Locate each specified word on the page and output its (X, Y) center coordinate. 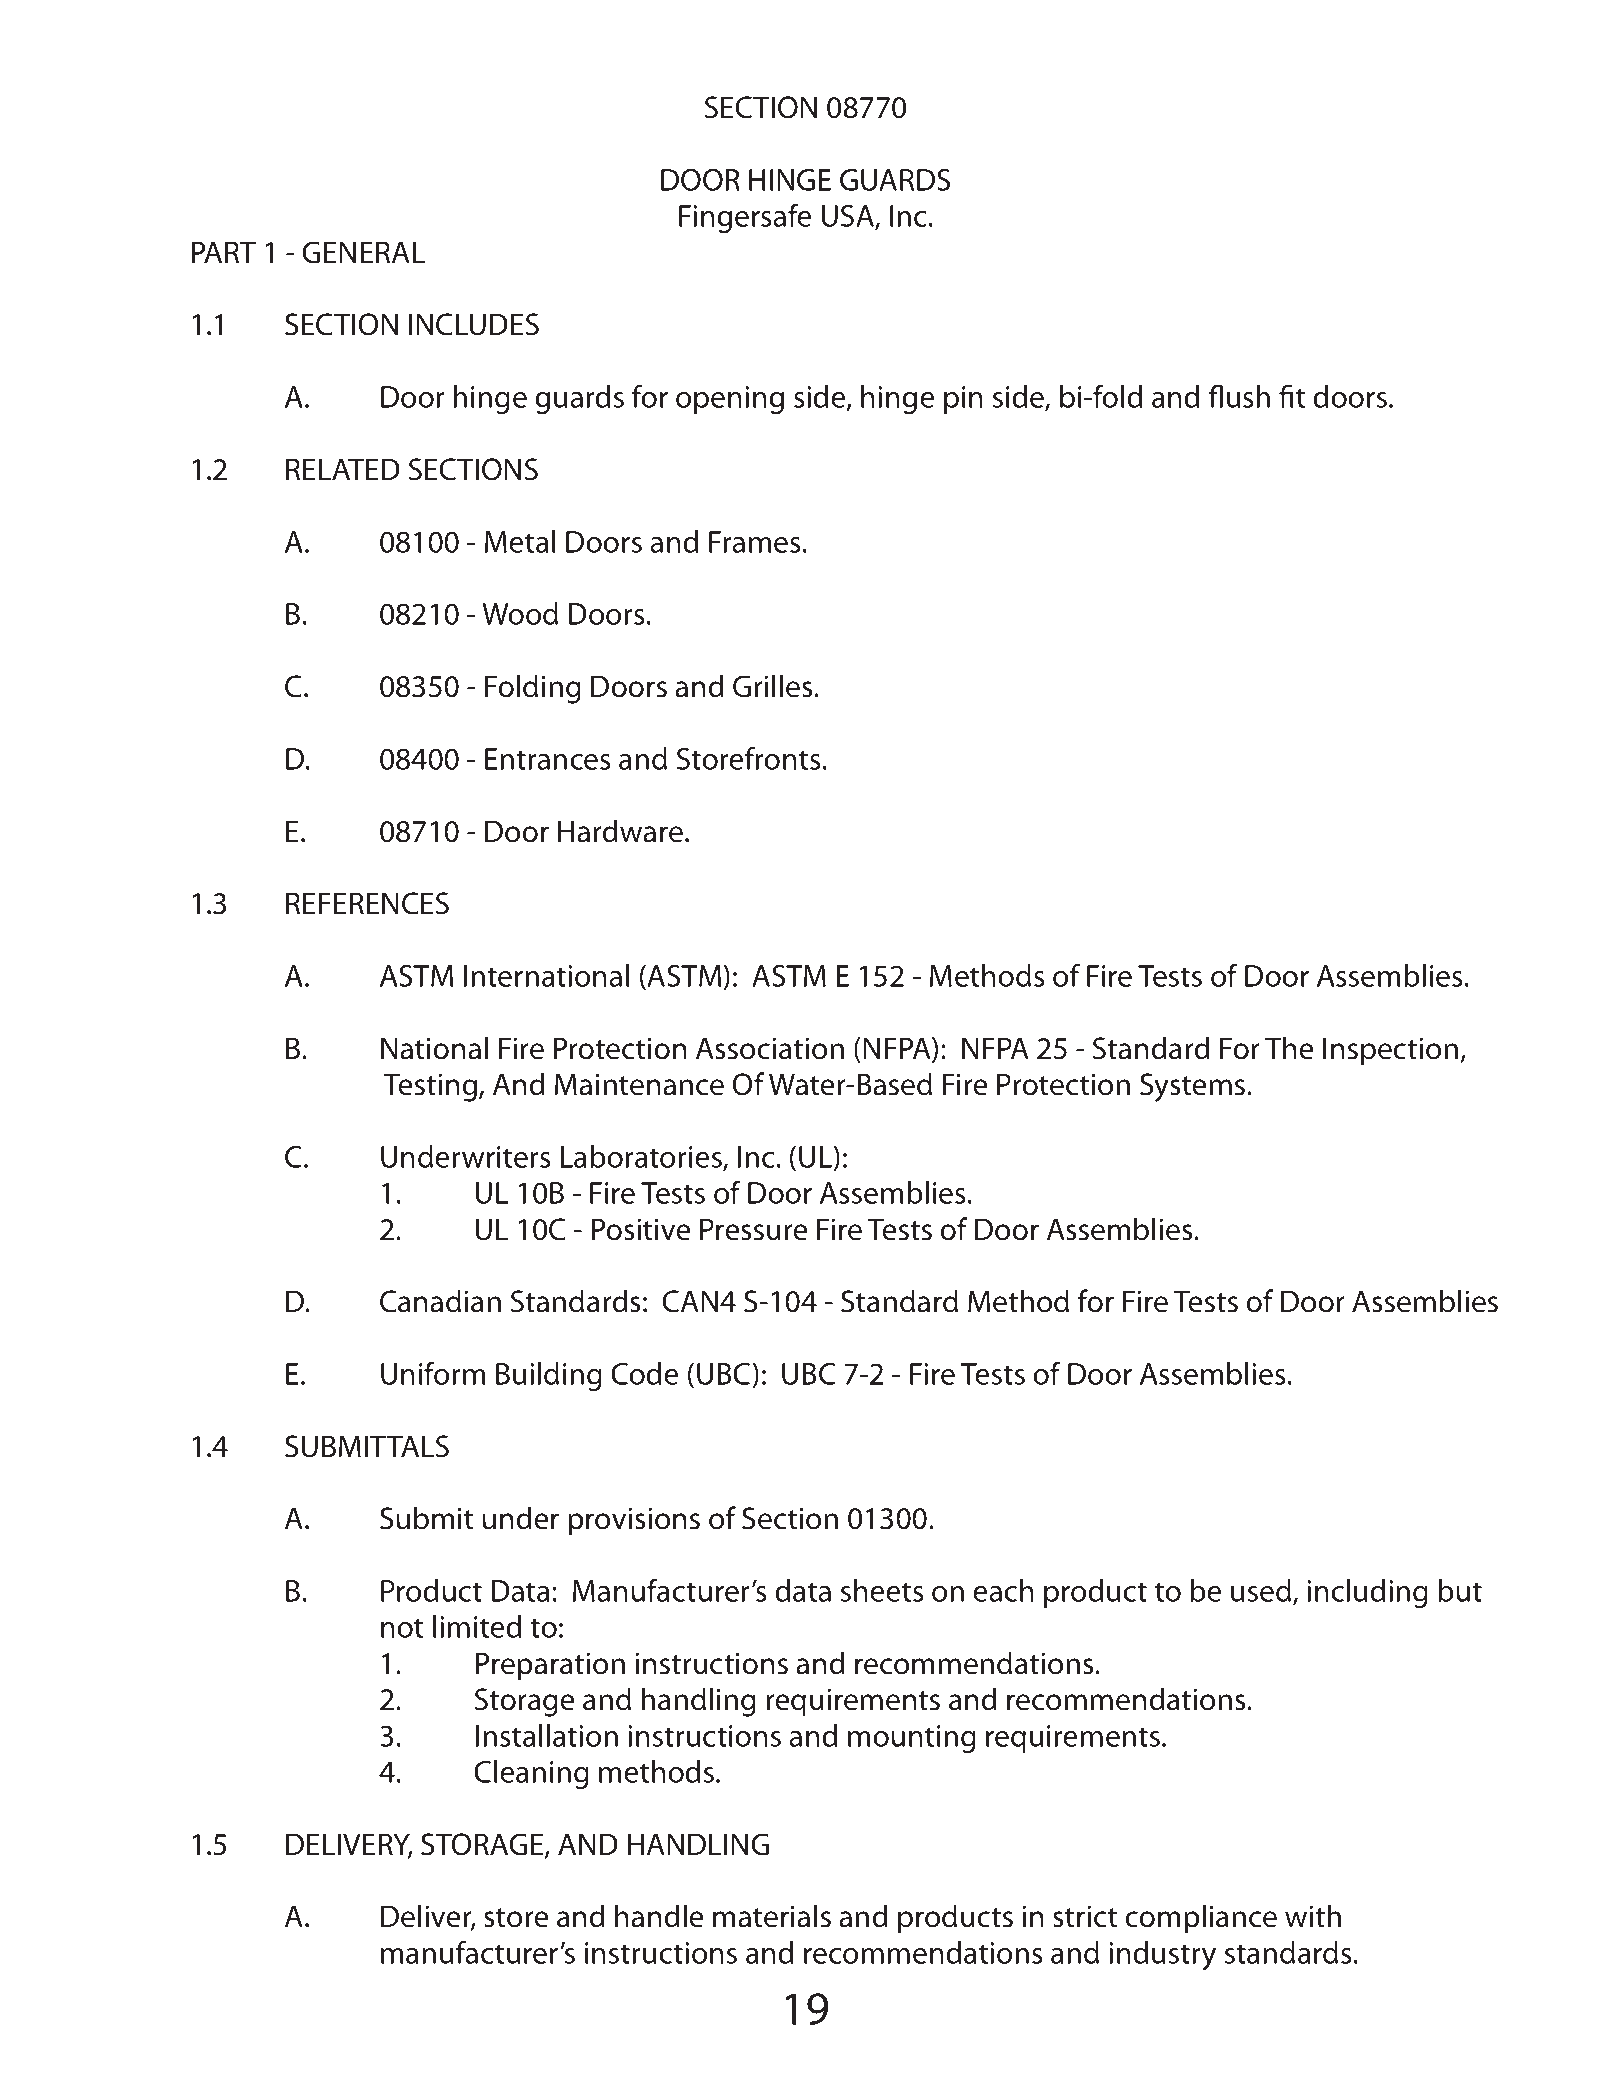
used (1261, 1590)
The (1289, 1048)
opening (730, 400)
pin (963, 400)
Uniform (433, 1373)
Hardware (620, 831)
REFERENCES (367, 903)
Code (644, 1373)
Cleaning (531, 1774)
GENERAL (363, 252)
